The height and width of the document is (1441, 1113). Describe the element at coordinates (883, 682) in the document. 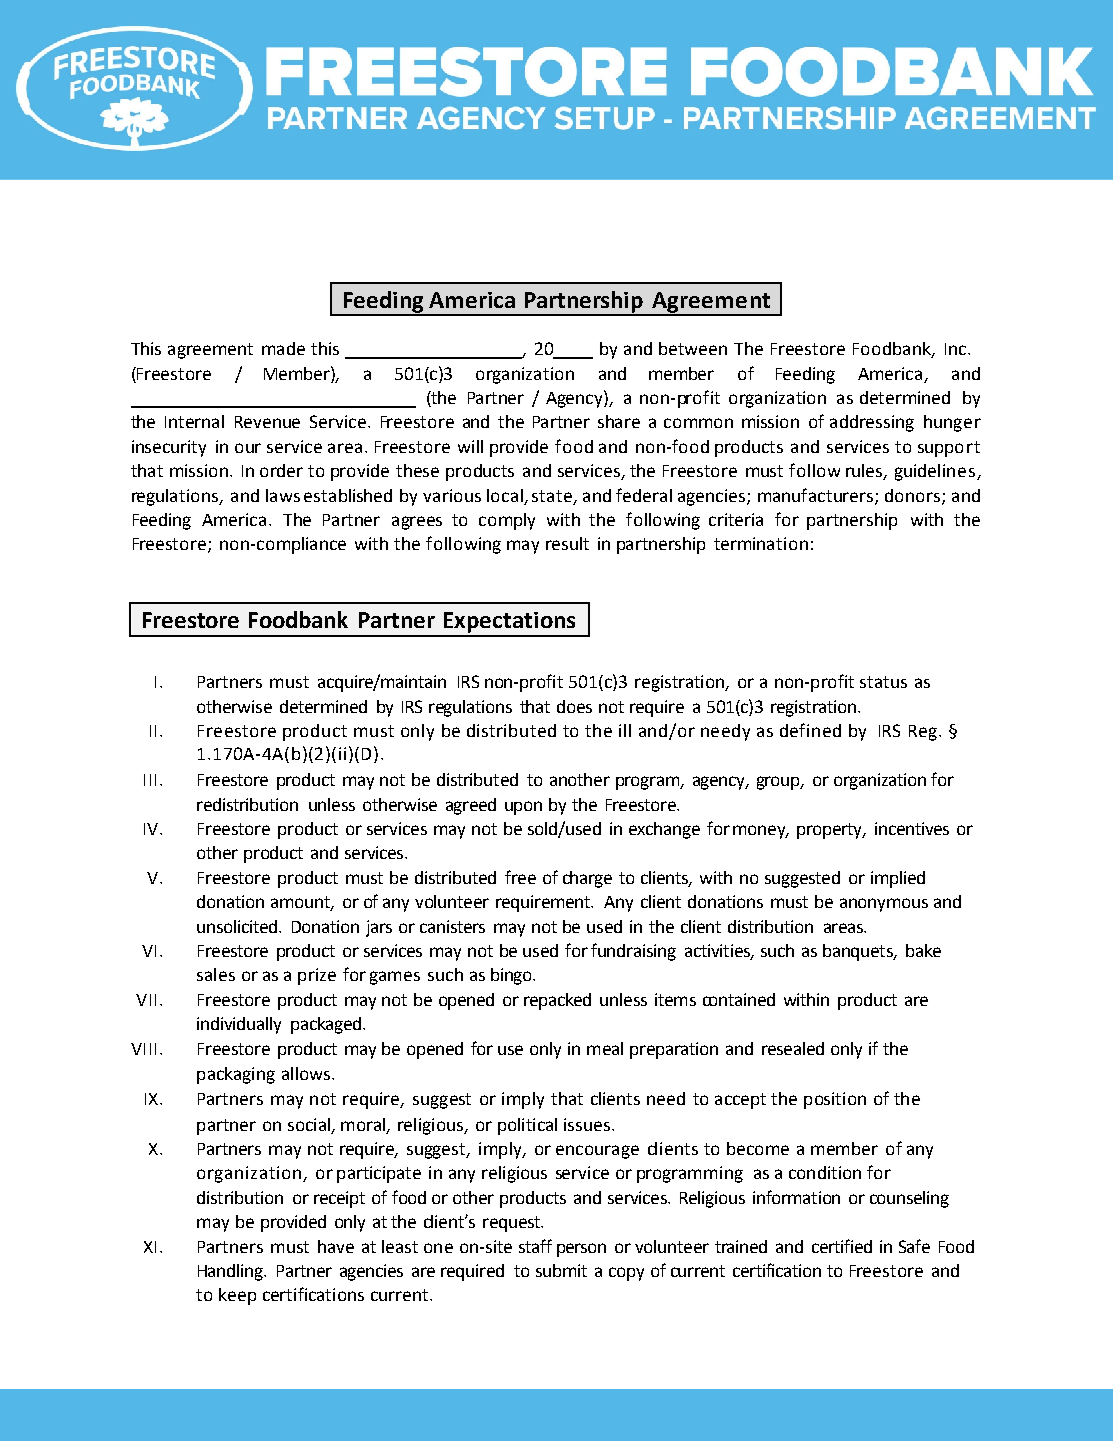

I see `status` at that location.
